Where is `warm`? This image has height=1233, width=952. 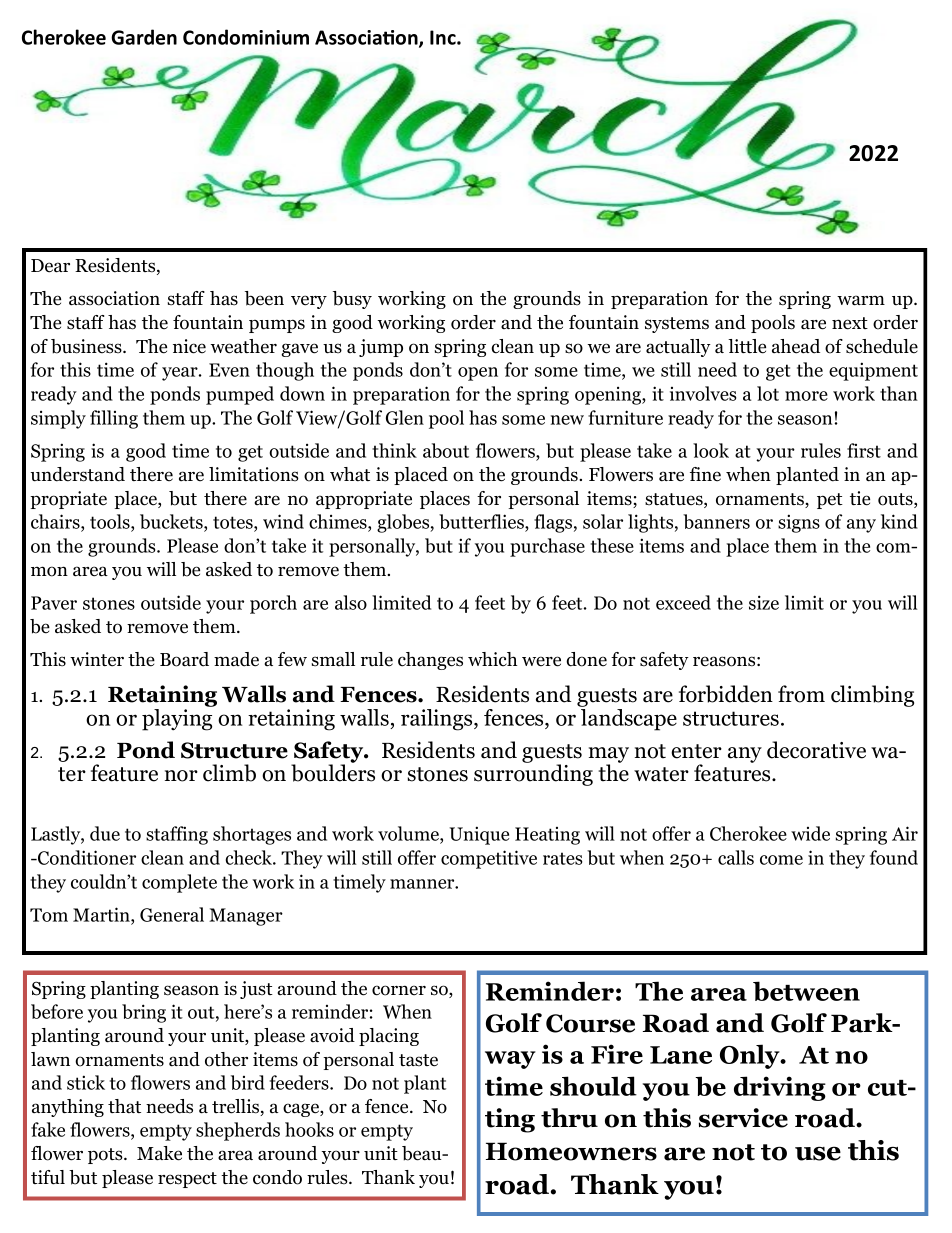
warm is located at coordinates (861, 300).
